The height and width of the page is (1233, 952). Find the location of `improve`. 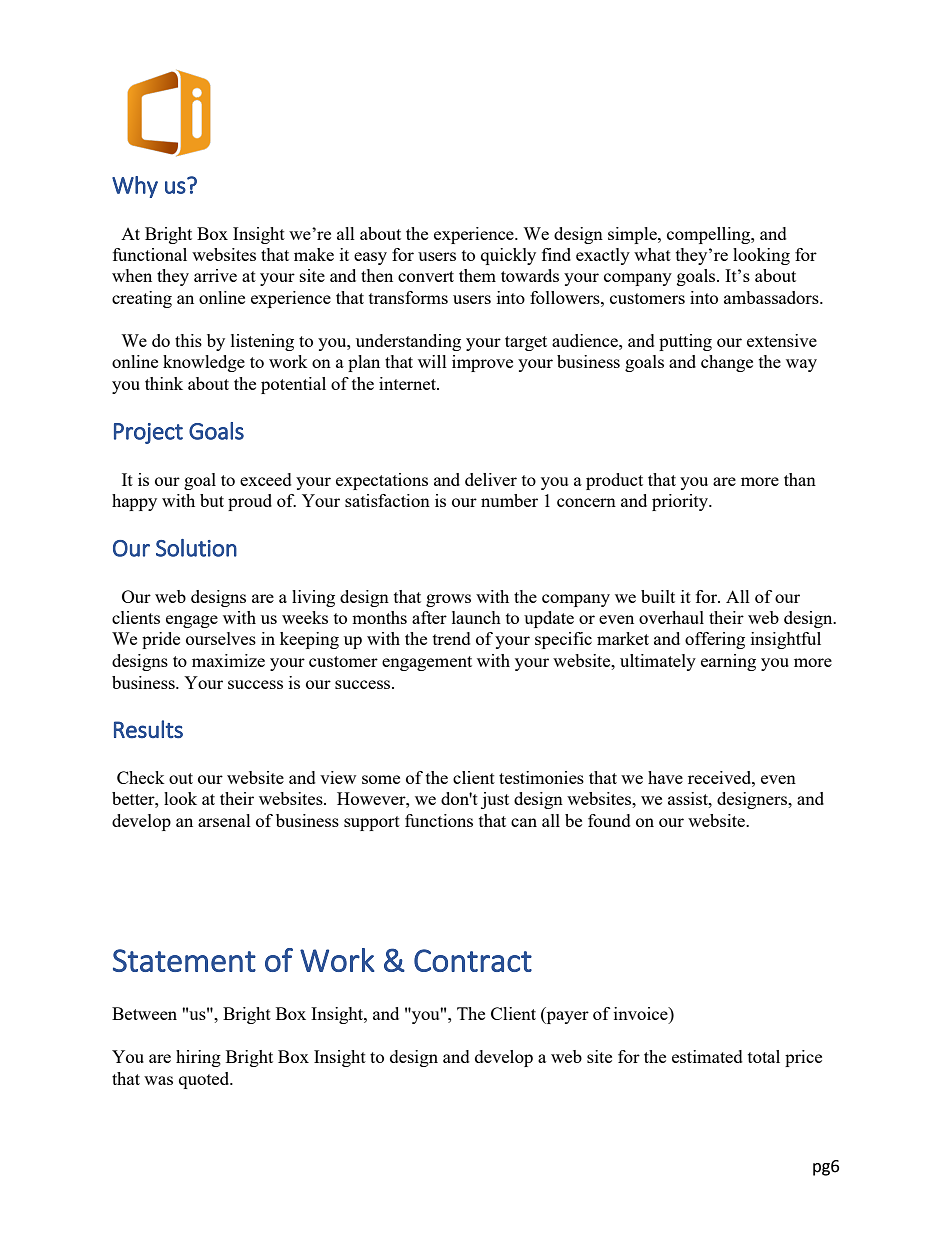

improve is located at coordinates (482, 363).
